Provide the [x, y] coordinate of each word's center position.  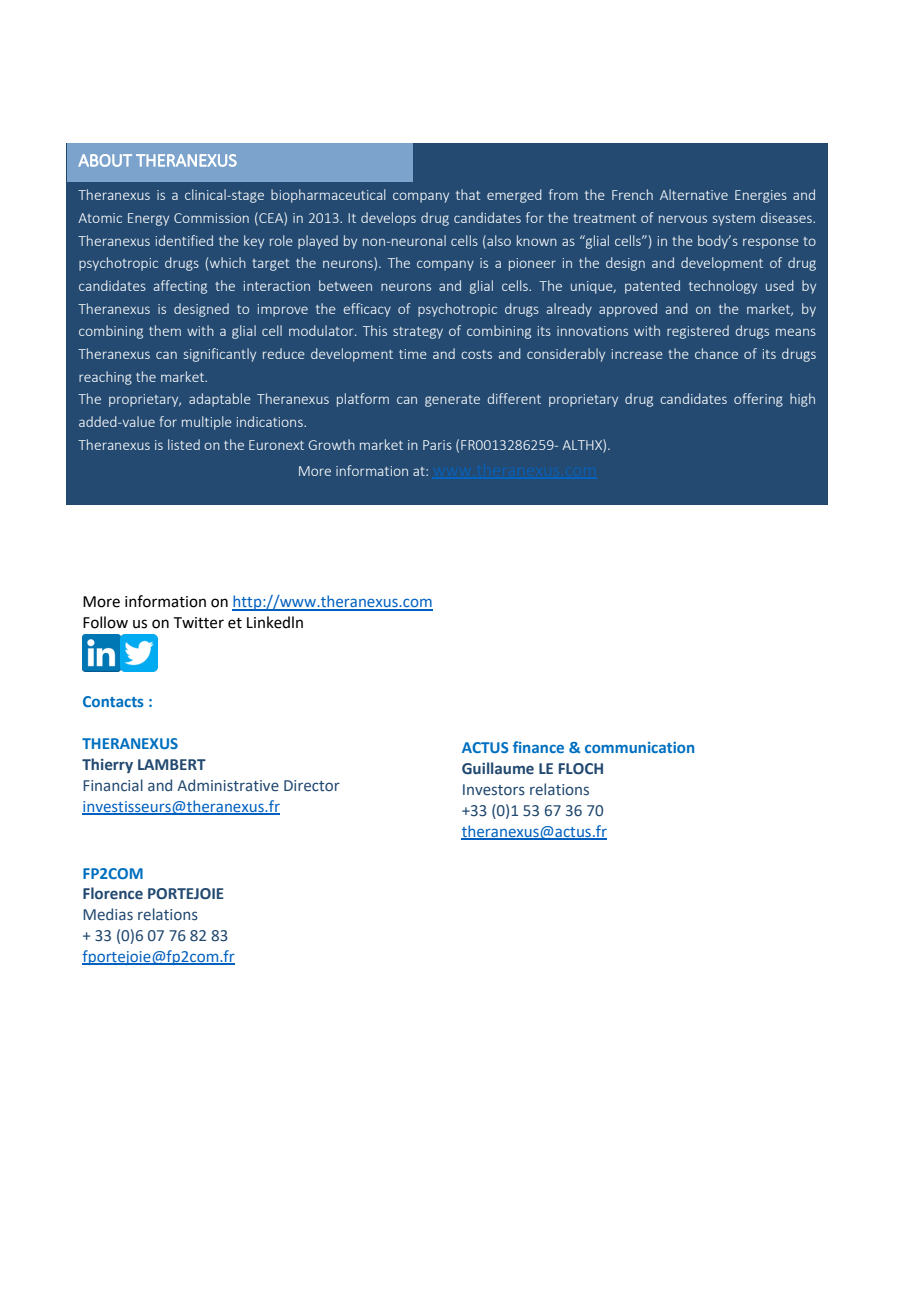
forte [189, 421]
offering [758, 400]
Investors [494, 790]
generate [452, 401]
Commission [211, 218]
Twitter [199, 623]
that [468, 194]
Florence [113, 893]
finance [538, 747]
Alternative [694, 194]
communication [639, 747]
